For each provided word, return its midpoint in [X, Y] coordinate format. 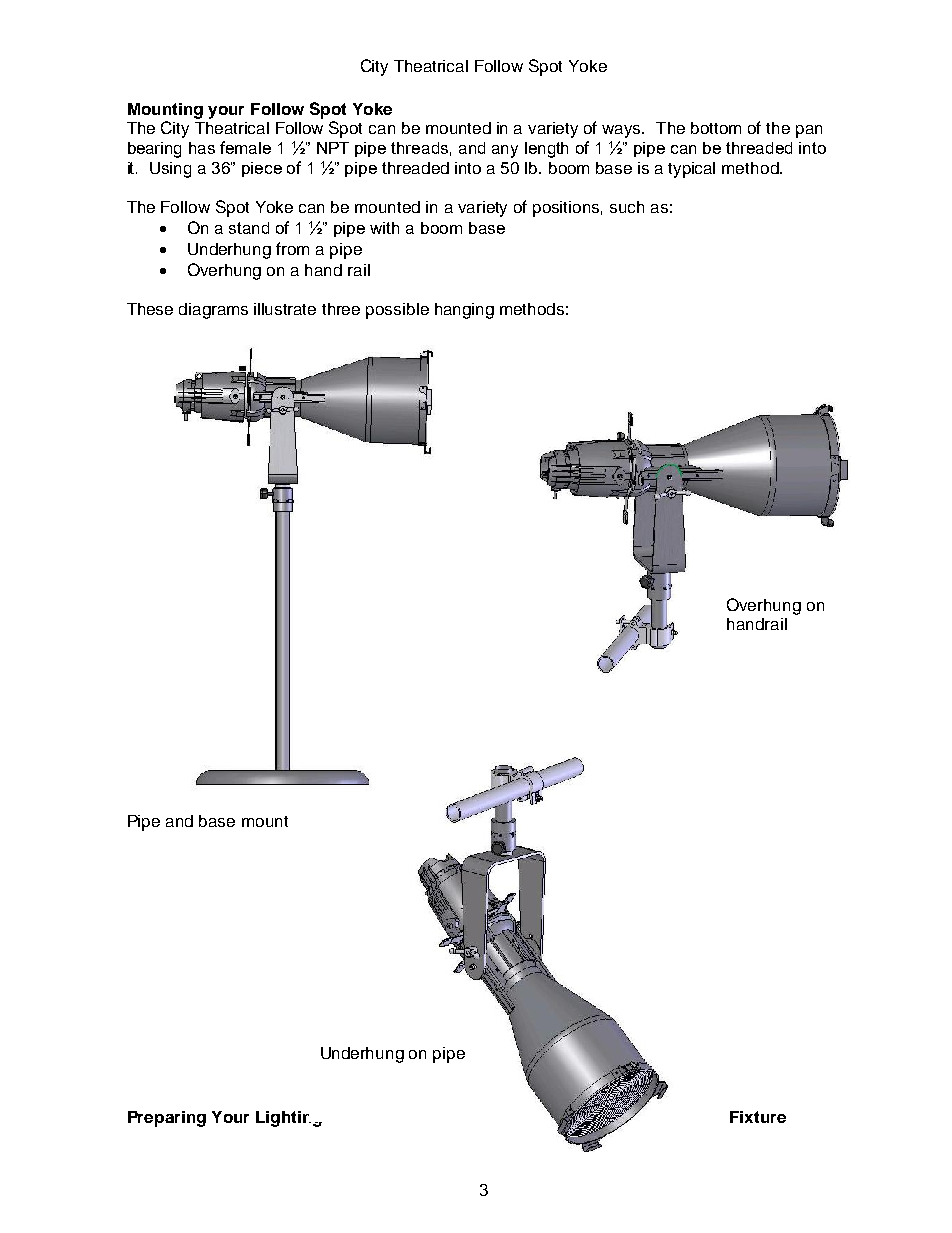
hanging [464, 311]
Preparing [167, 1119]
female [245, 147]
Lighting [289, 1119]
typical [691, 170]
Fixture [758, 1117]
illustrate [285, 309]
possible [397, 311]
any [505, 151]
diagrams [213, 311]
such [627, 207]
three [341, 309]
